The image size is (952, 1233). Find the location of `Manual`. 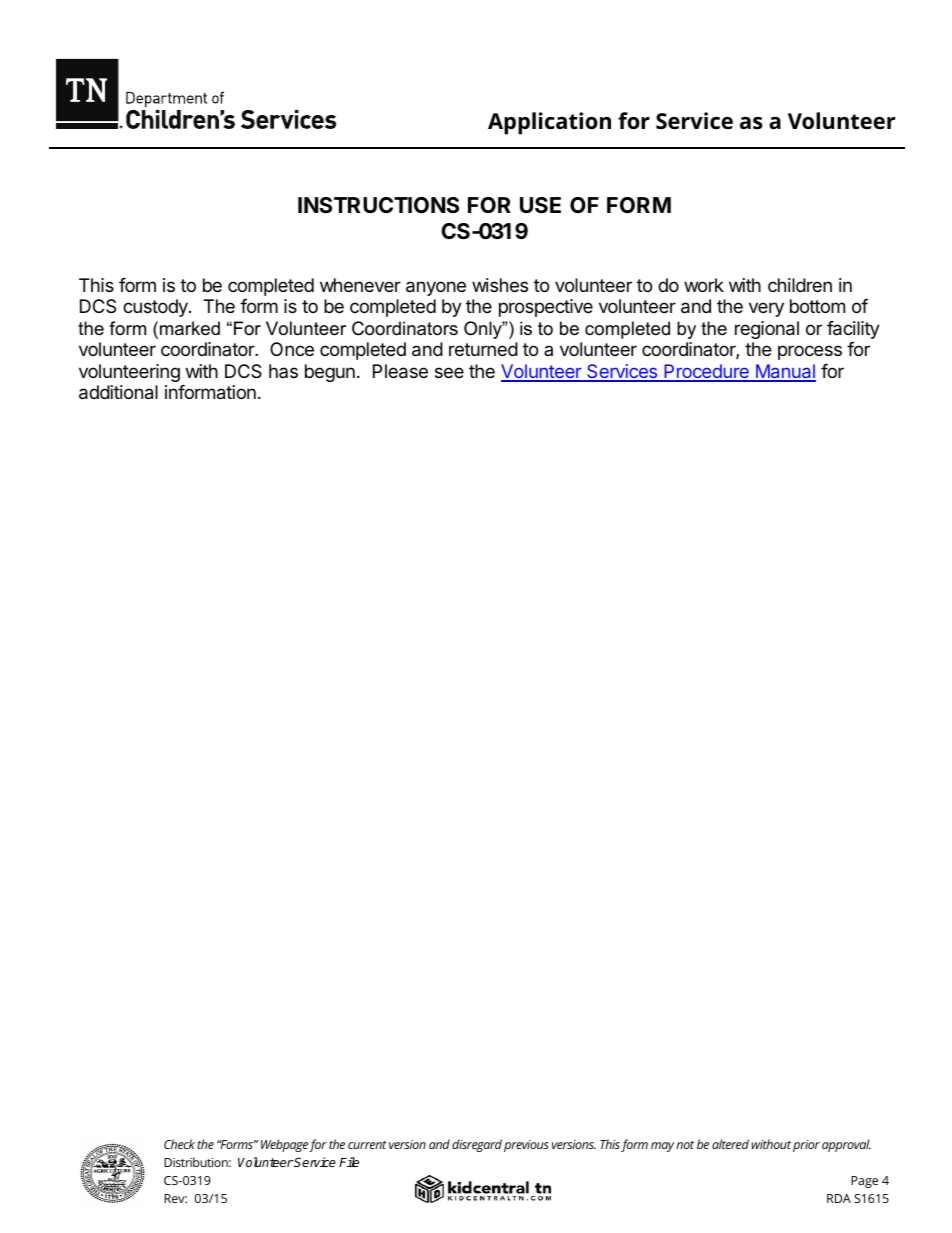

Manual is located at coordinates (784, 372).
